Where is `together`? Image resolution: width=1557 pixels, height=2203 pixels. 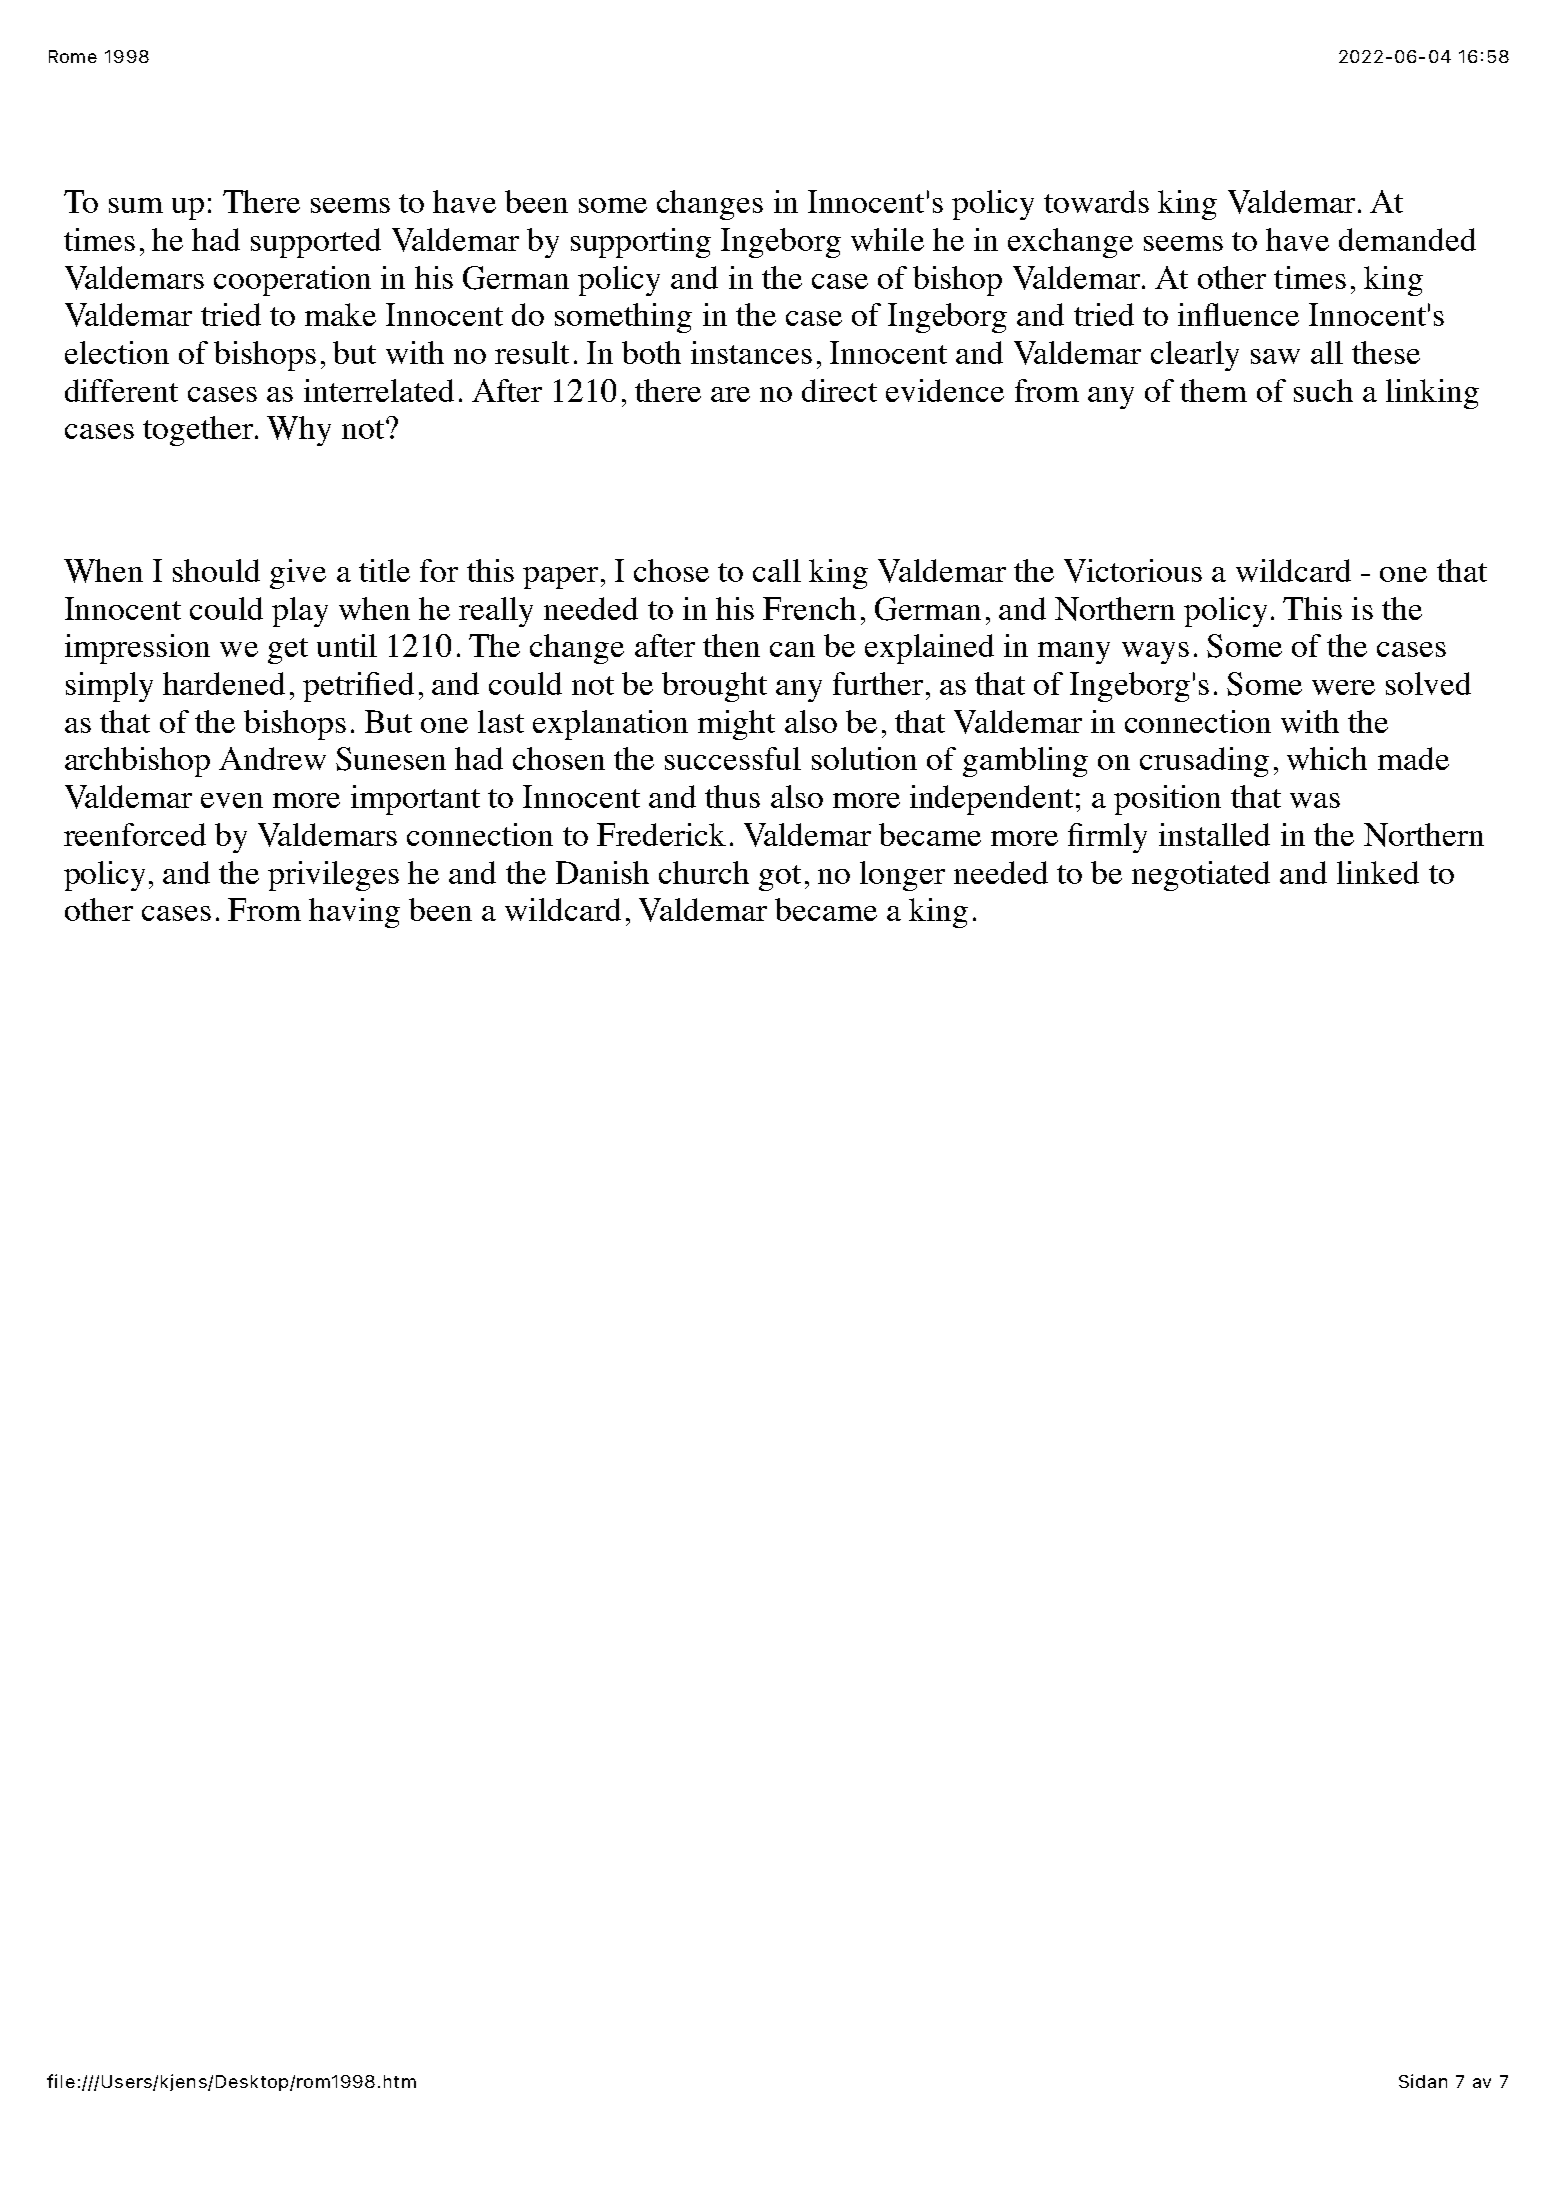
together is located at coordinates (198, 431).
